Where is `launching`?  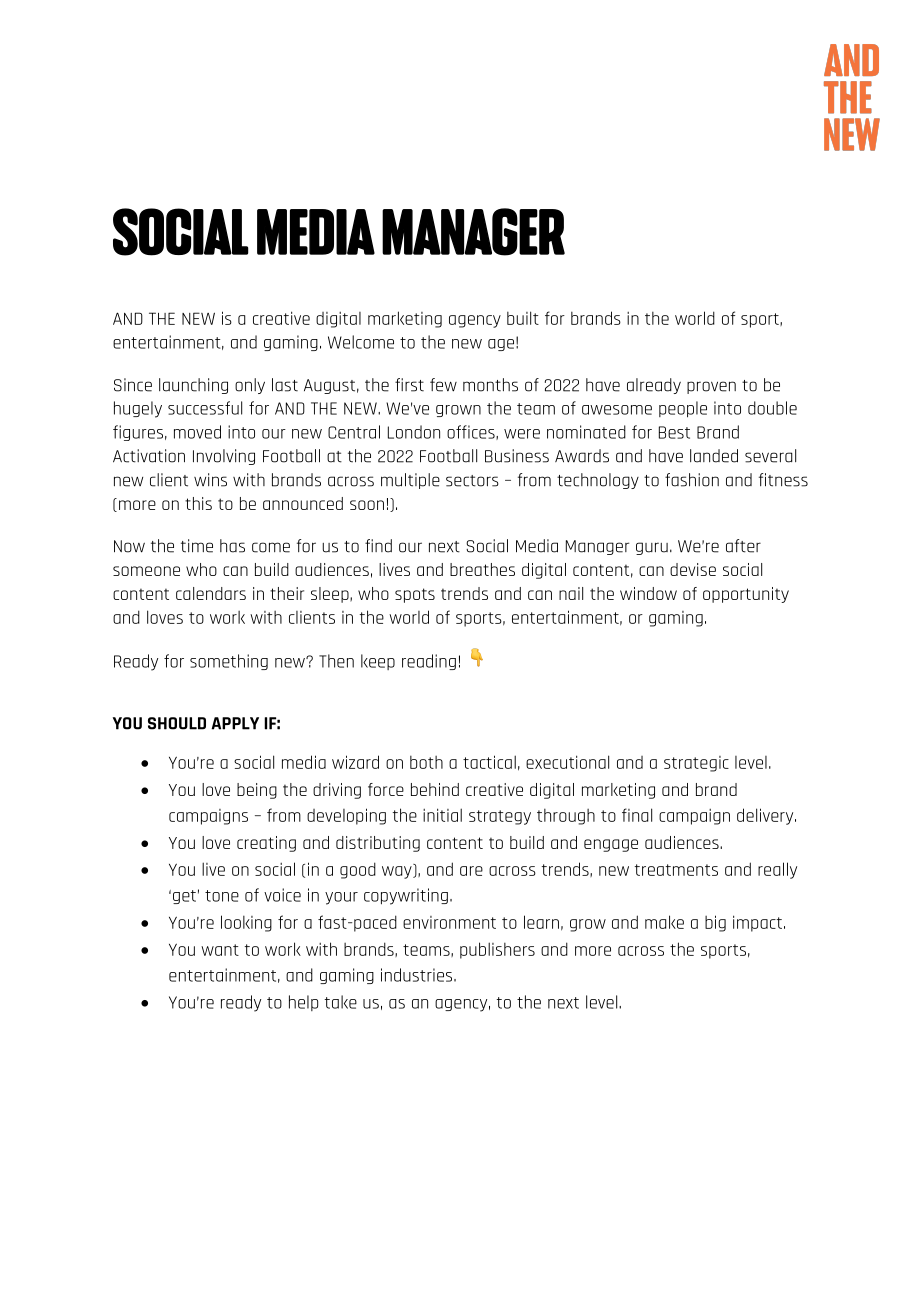
launching is located at coordinates (193, 386).
